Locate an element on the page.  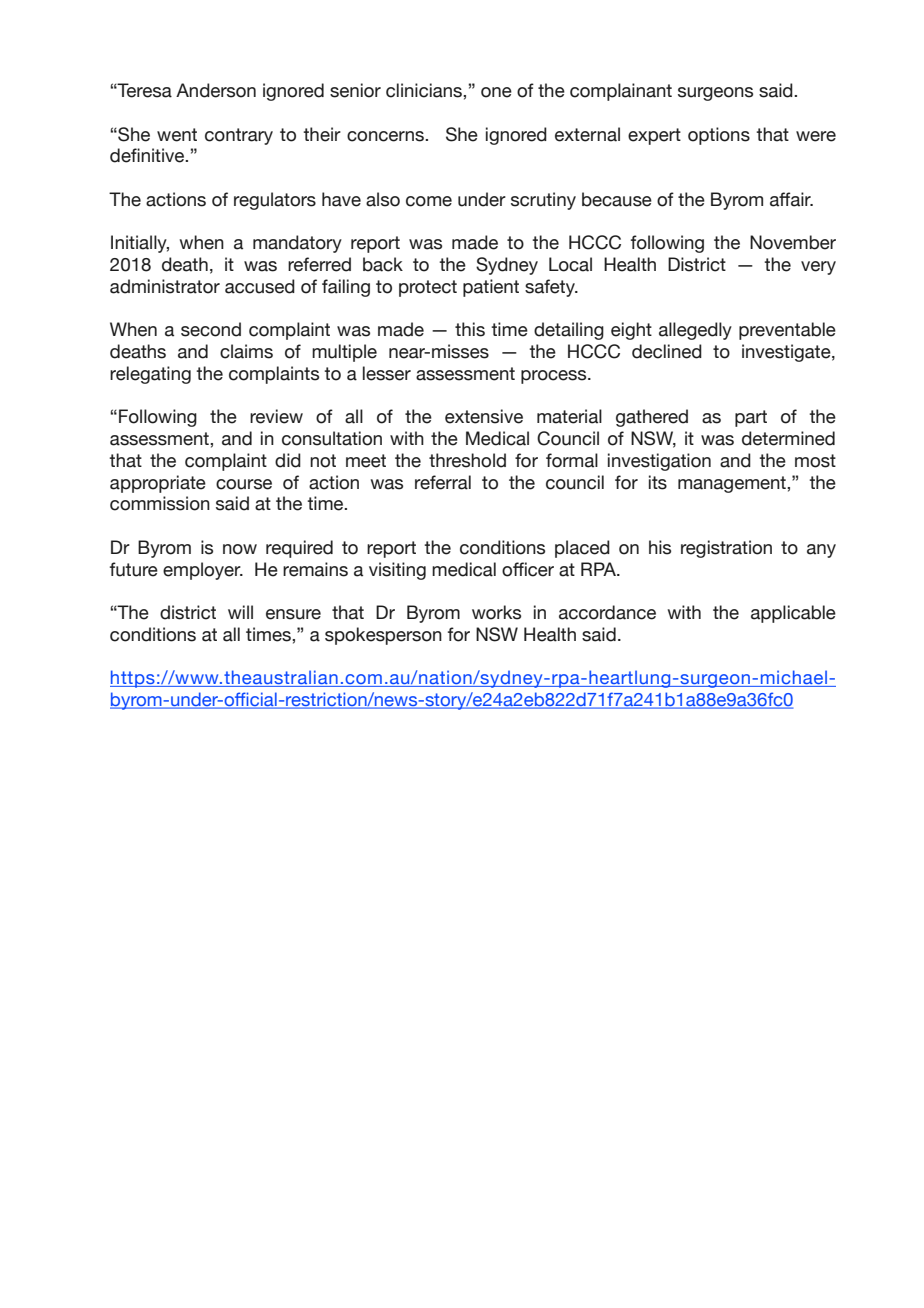
works is located at coordinates (496, 612).
